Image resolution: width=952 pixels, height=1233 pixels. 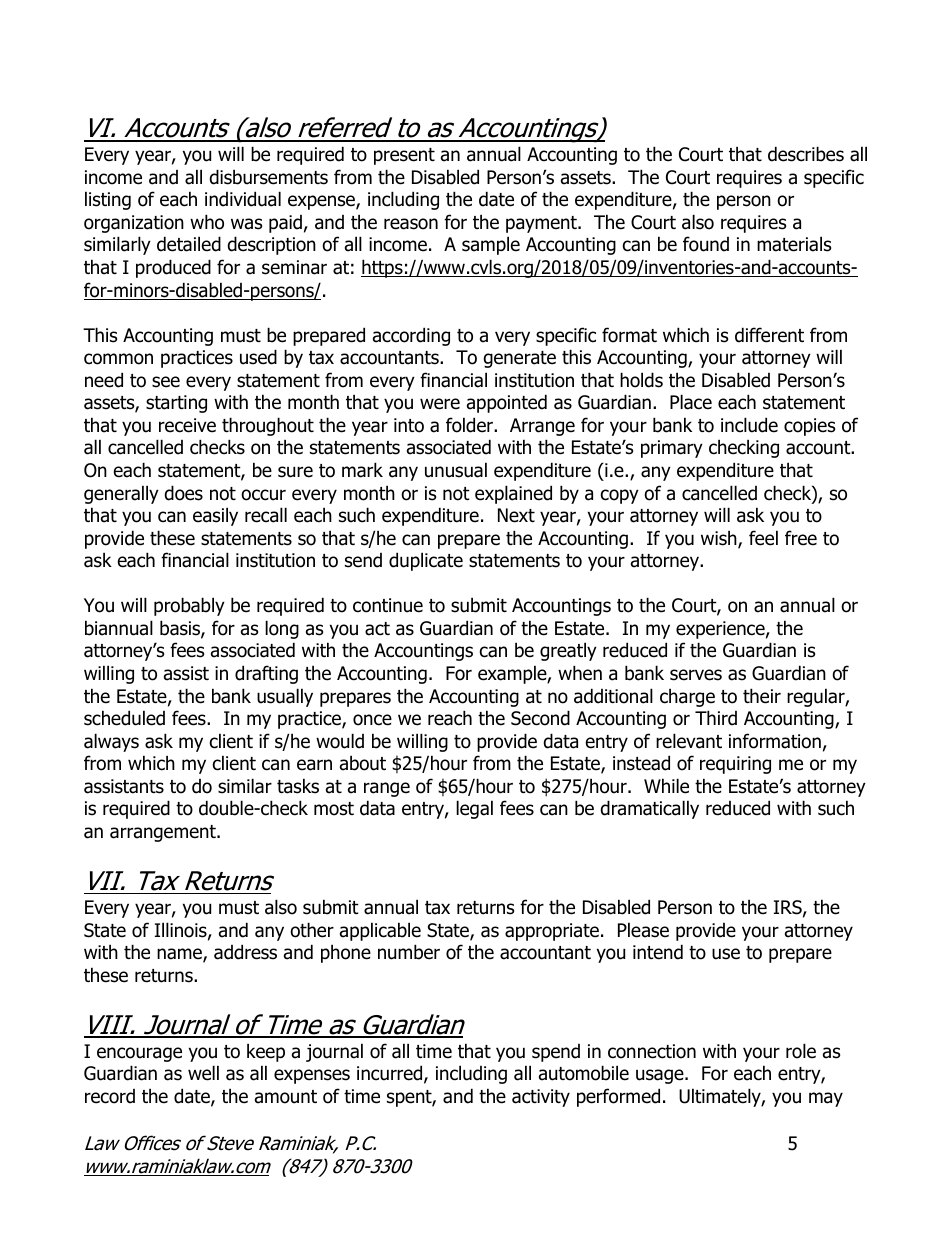 What do you see at coordinates (388, 605) in the screenshot?
I see `continue` at bounding box center [388, 605].
